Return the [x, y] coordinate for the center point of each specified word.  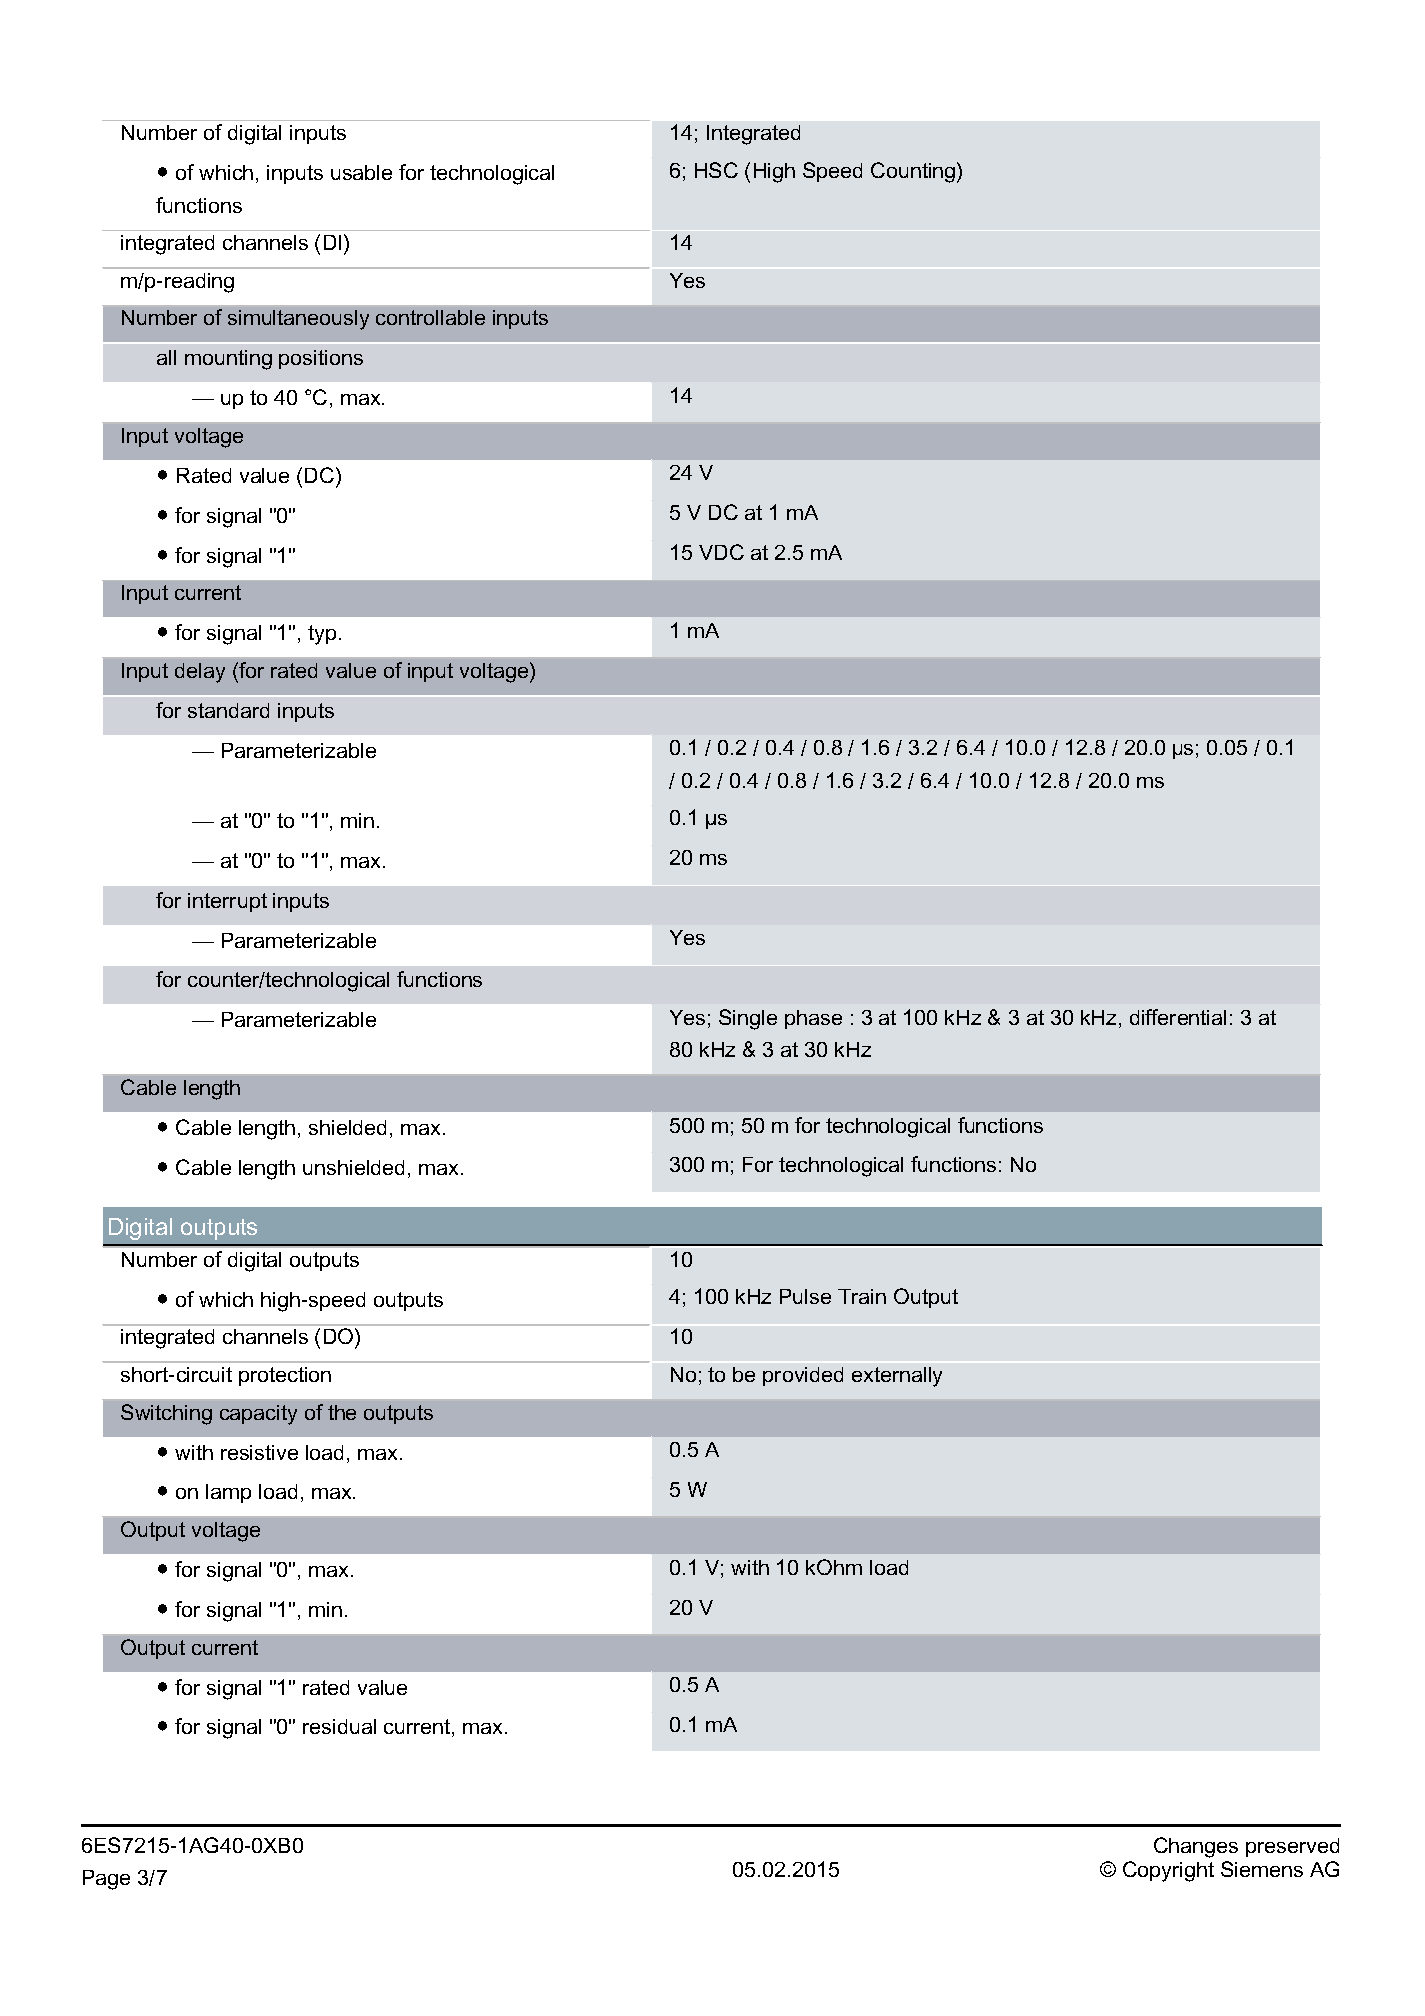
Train [862, 1296]
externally [897, 1377]
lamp [228, 1493]
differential [1178, 1017]
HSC [716, 170]
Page [106, 1880]
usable [361, 172]
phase [813, 1019]
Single [748, 1019]
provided [803, 1376]
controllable [430, 317]
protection [285, 1376]
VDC [721, 552]
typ [322, 635]
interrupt [227, 902]
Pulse [805, 1296]
